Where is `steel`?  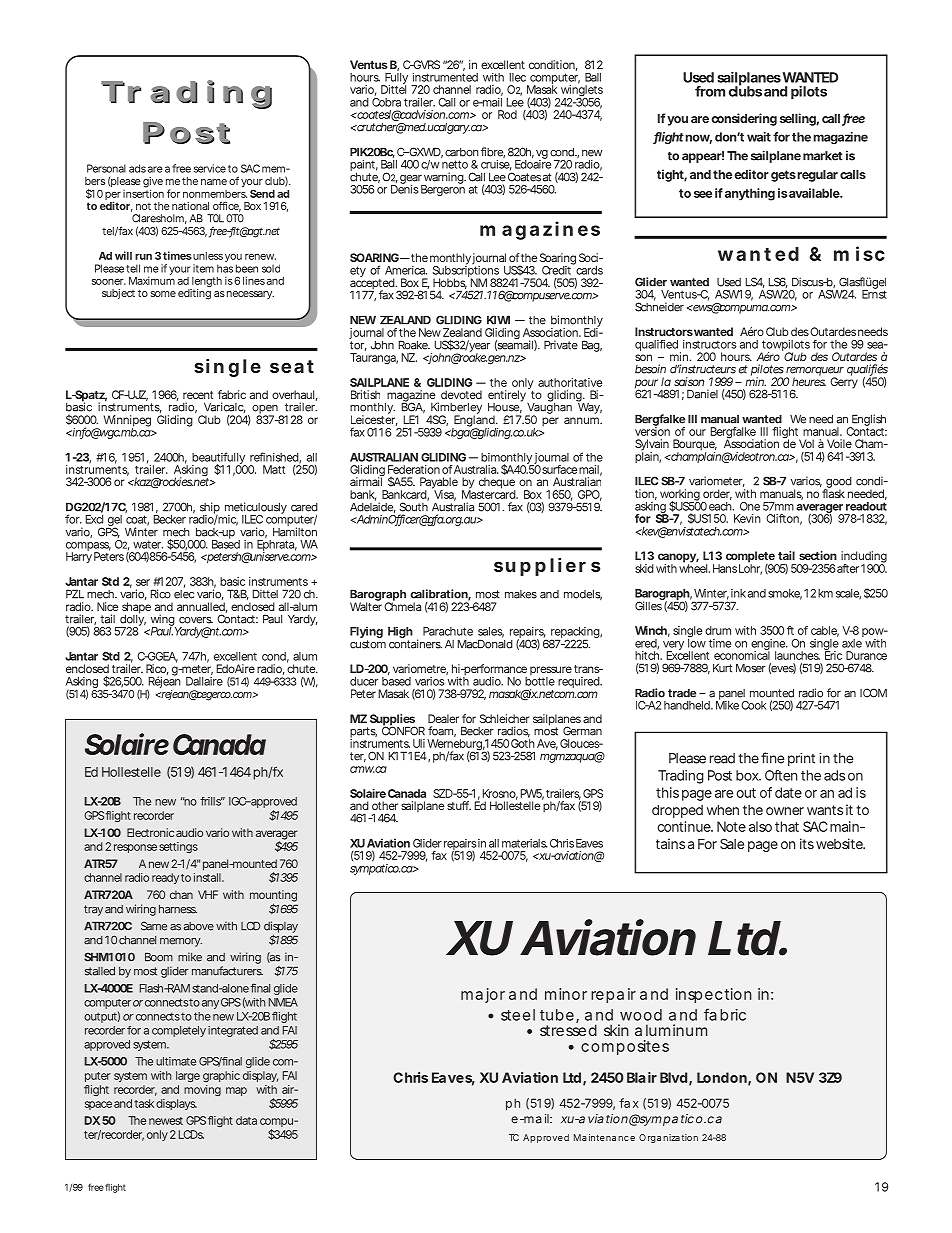
steel is located at coordinates (518, 1015).
